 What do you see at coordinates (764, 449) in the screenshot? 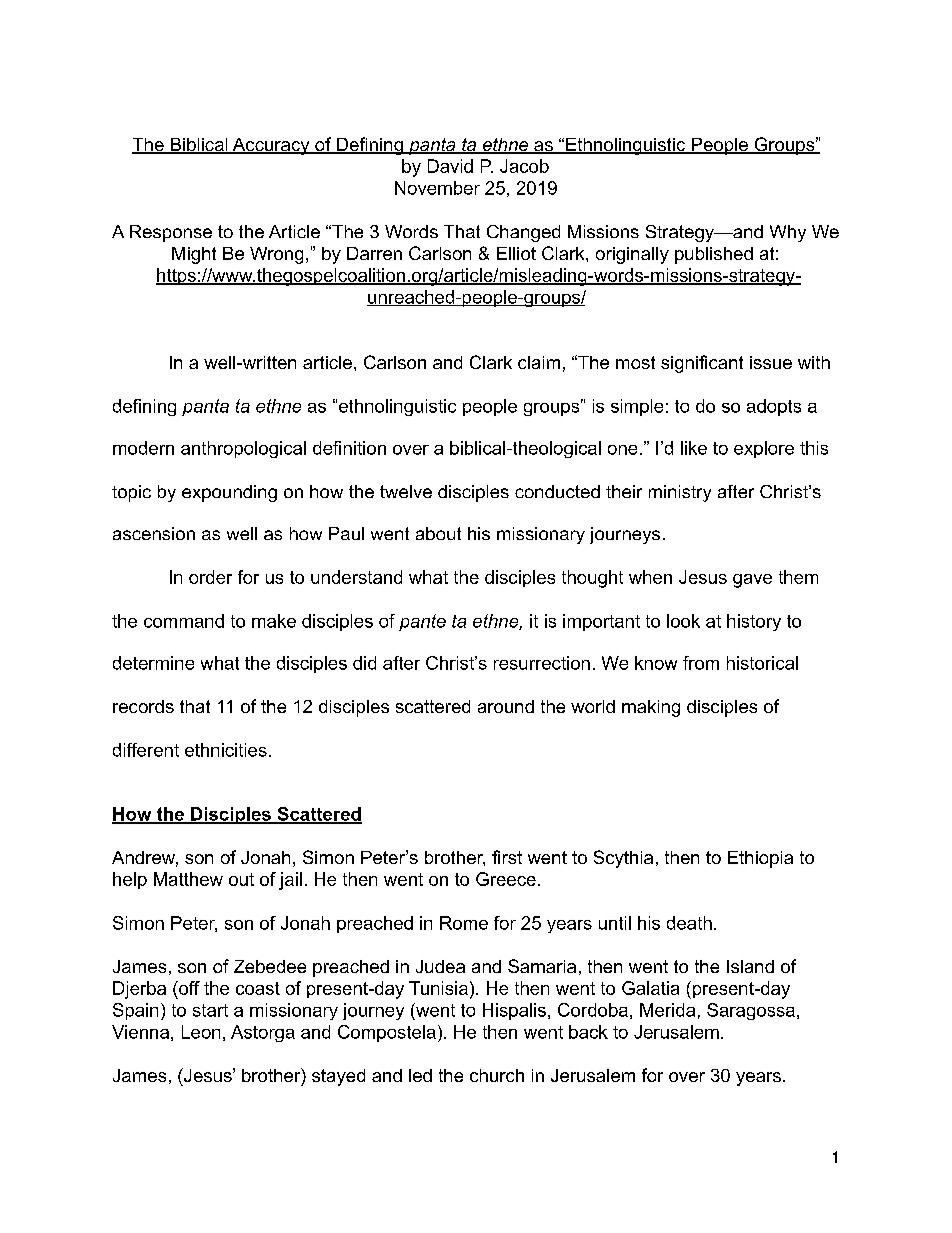
I see `explore` at bounding box center [764, 449].
